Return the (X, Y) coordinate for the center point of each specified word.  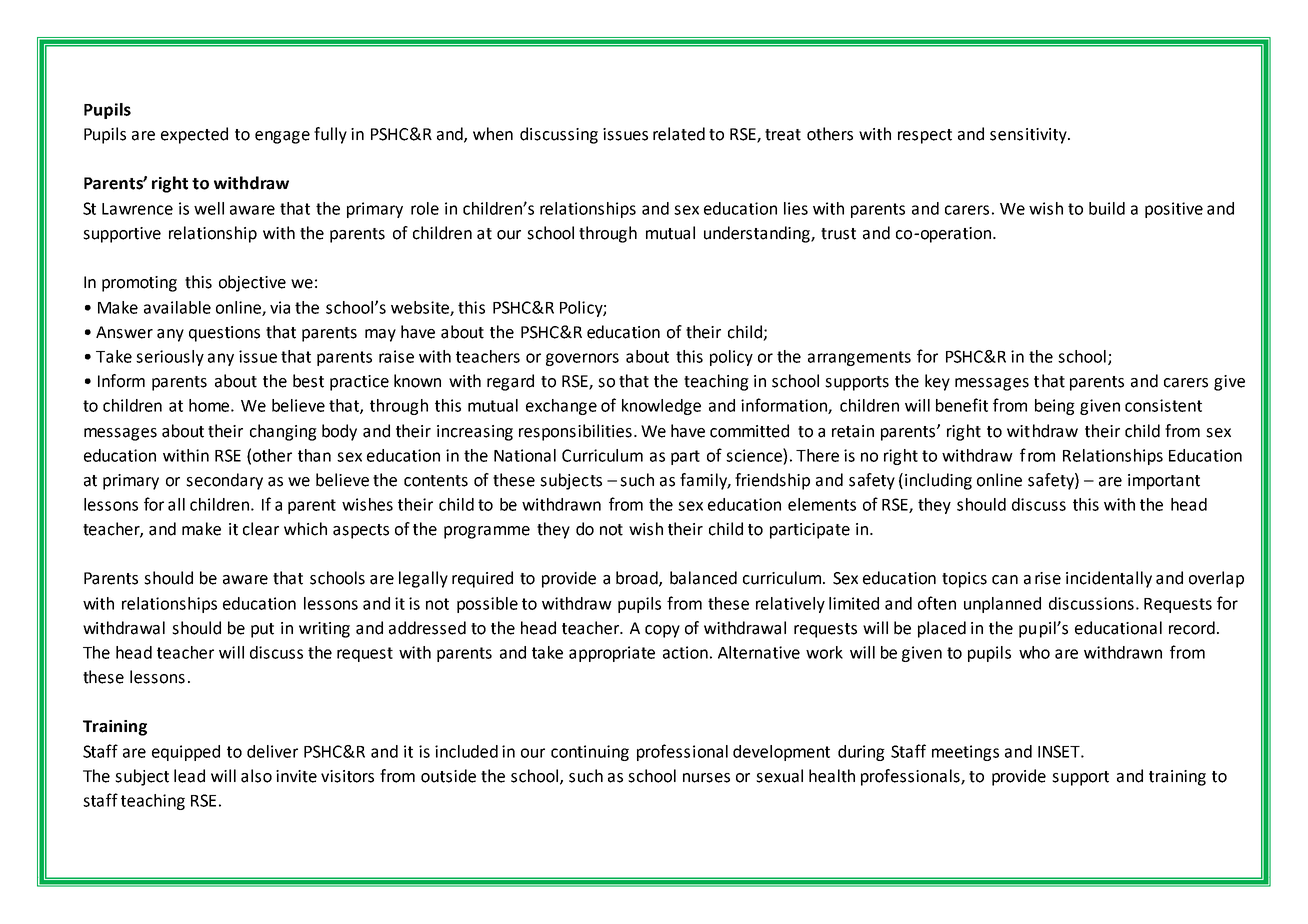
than (314, 455)
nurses (706, 778)
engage (282, 137)
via (280, 307)
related (679, 134)
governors (582, 359)
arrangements (859, 358)
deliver (272, 751)
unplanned (1002, 605)
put (262, 630)
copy (662, 631)
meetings (965, 753)
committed (749, 431)
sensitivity (1029, 136)
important (1164, 482)
